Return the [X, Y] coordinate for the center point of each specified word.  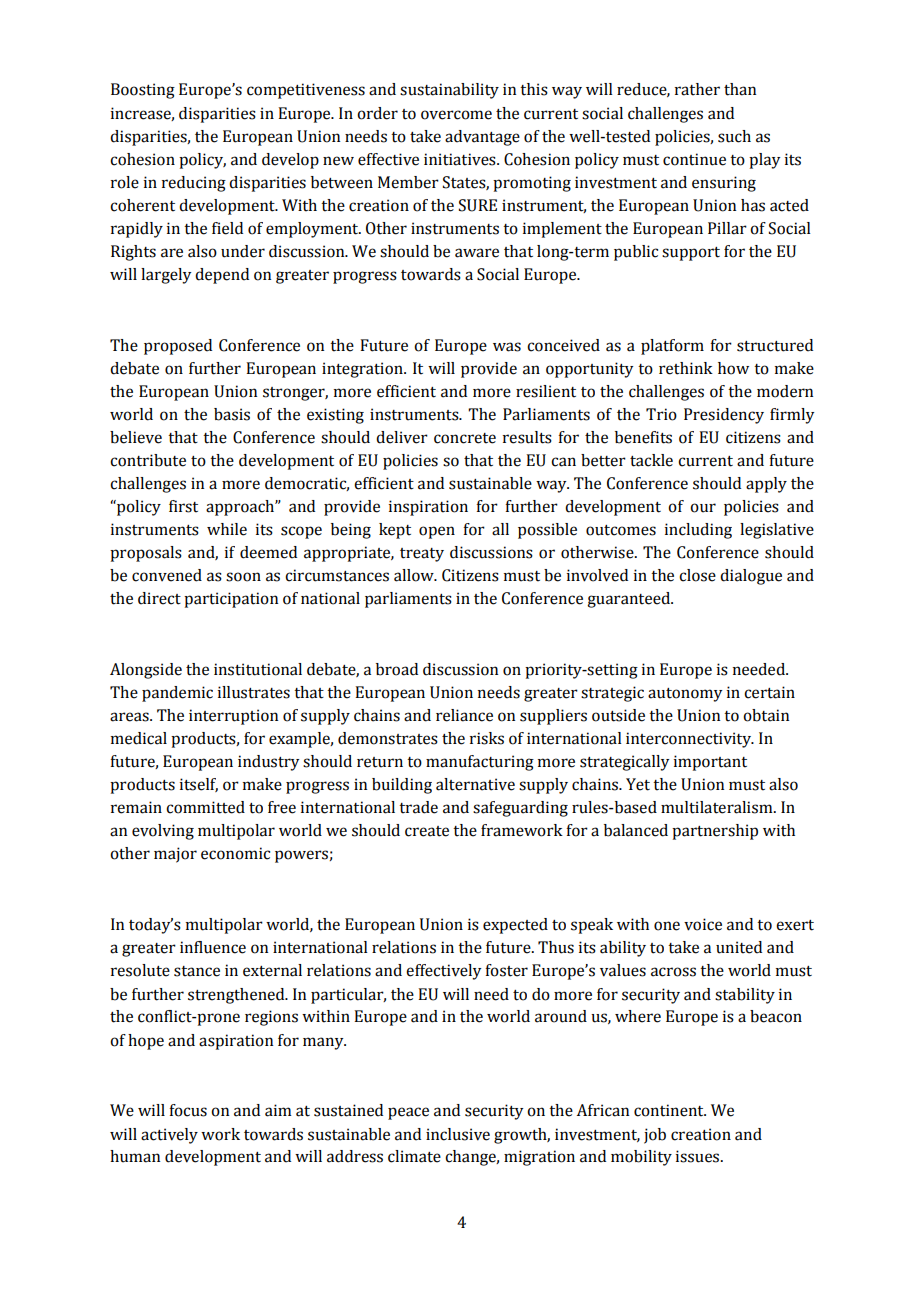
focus [188, 1110]
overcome [456, 115]
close [697, 575]
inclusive [458, 1134]
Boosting [143, 91]
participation [231, 600]
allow [415, 575]
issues [699, 1156]
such [734, 136]
